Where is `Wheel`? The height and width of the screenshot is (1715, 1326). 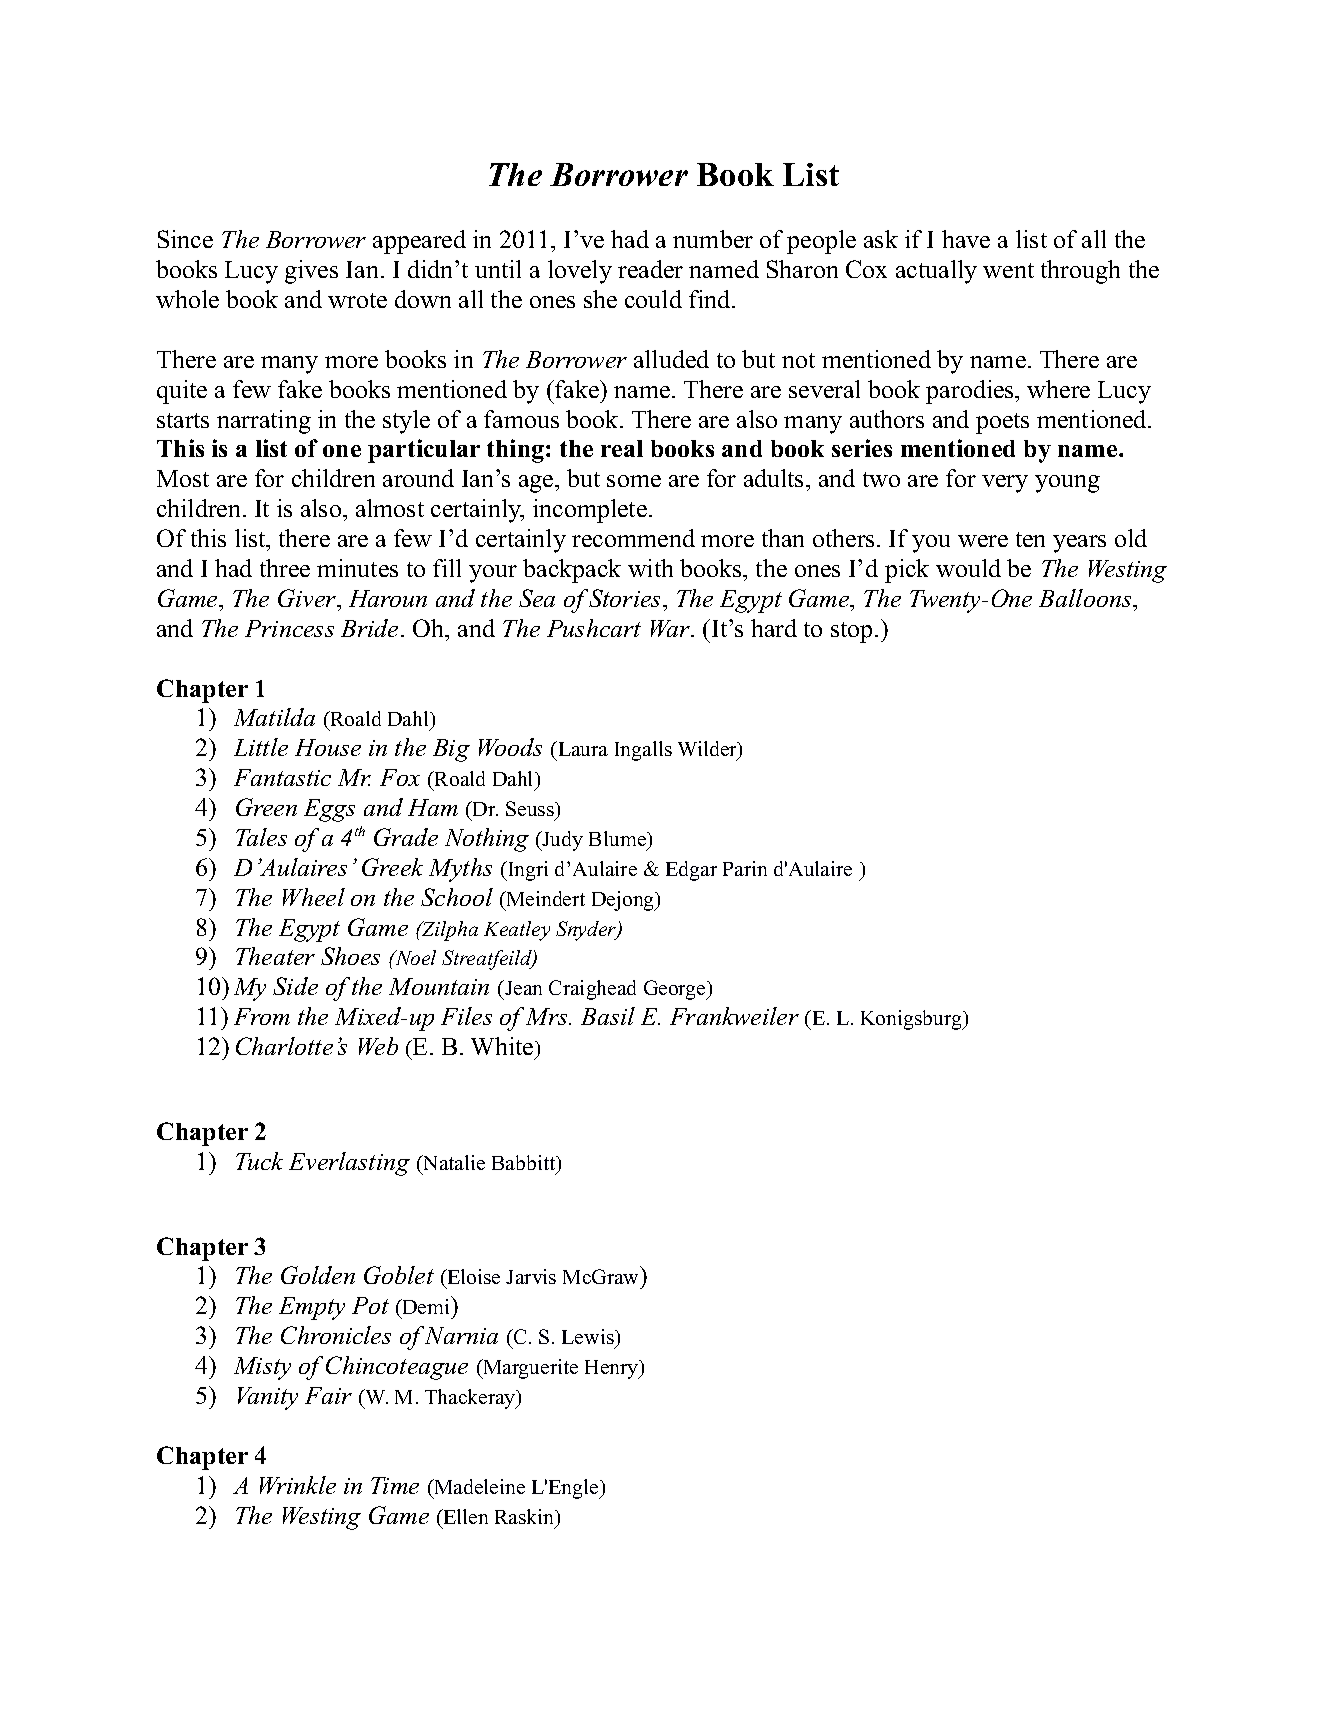
Wheel is located at coordinates (314, 897).
